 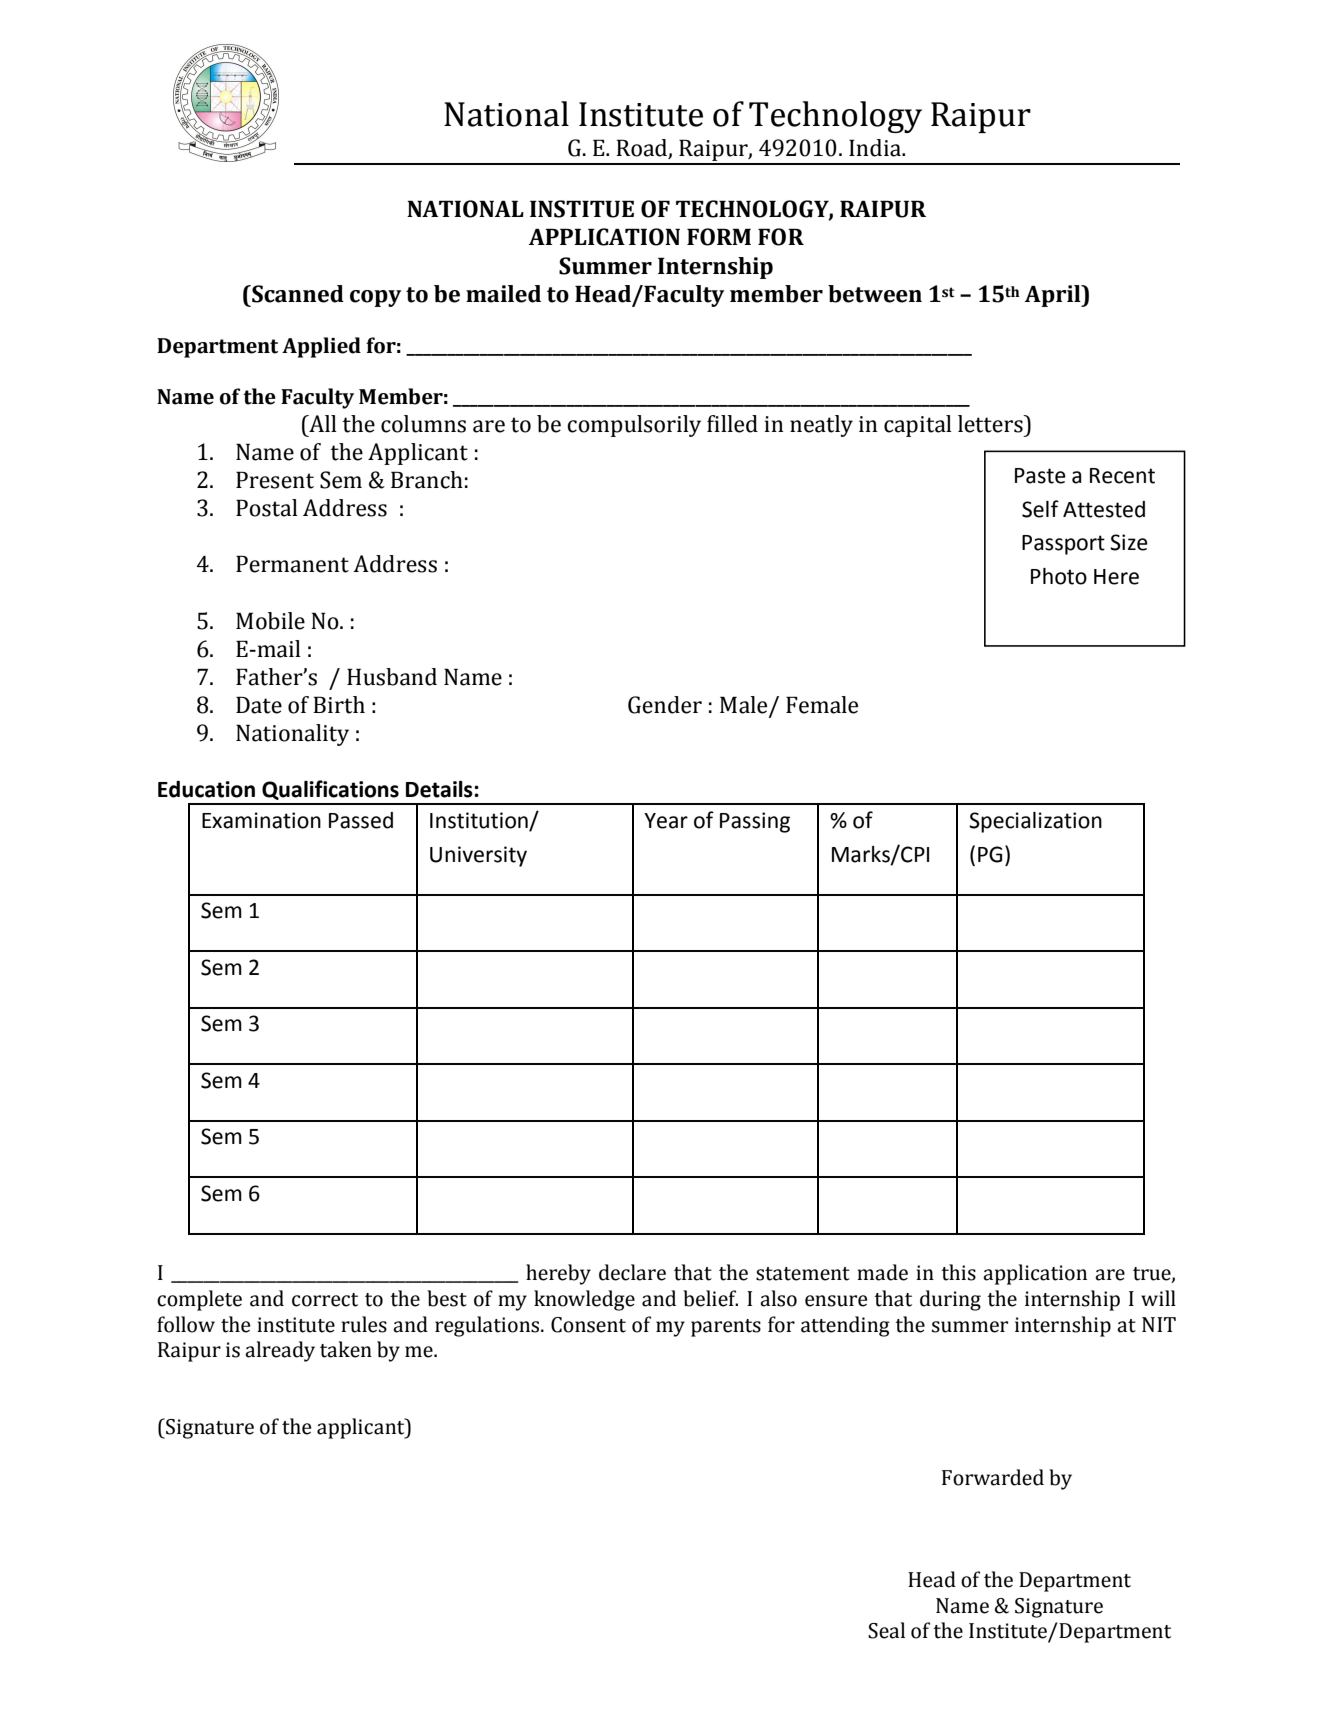 I want to click on Seal, so click(x=886, y=1630).
